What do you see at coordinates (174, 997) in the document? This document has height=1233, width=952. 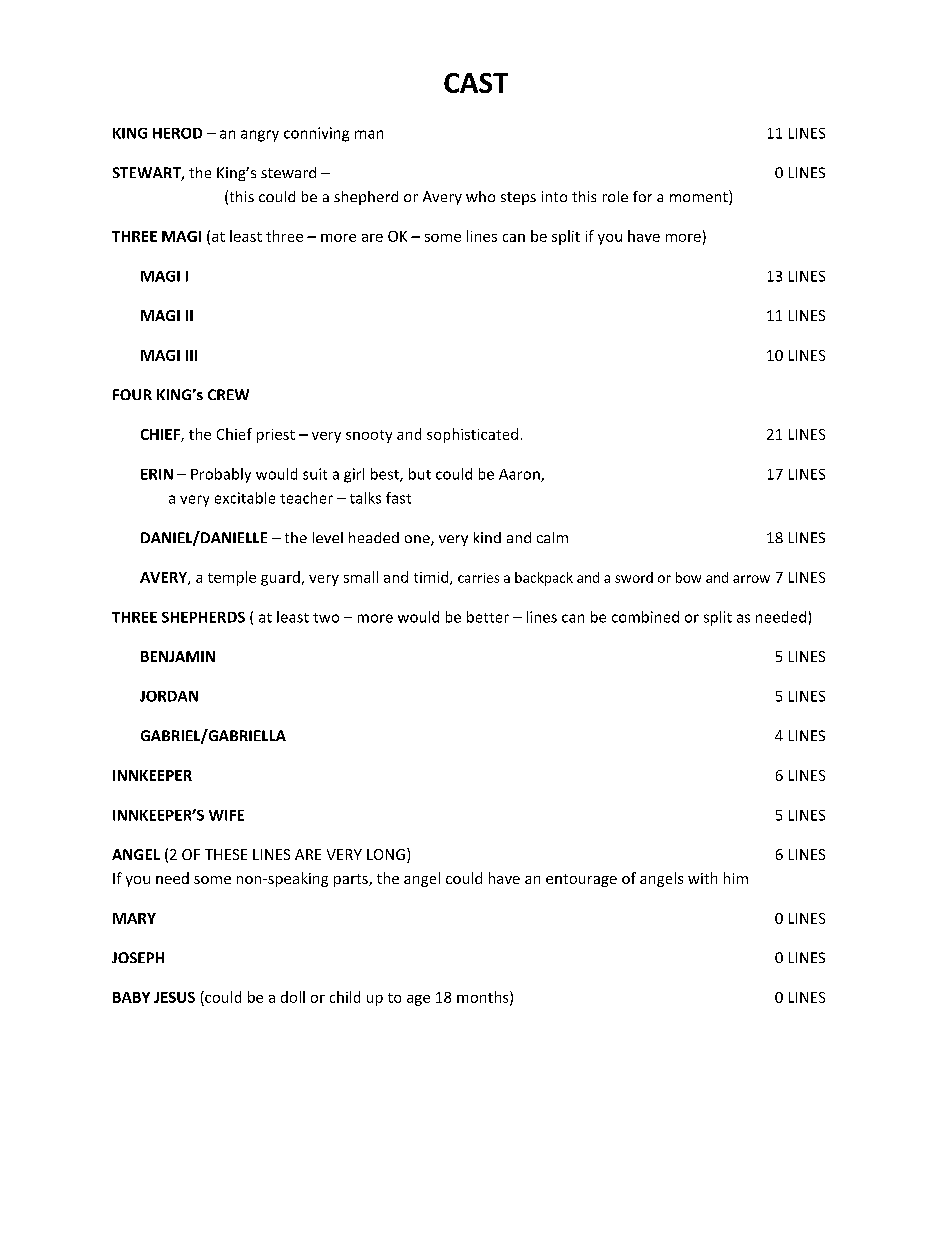 I see `JESUS` at bounding box center [174, 997].
